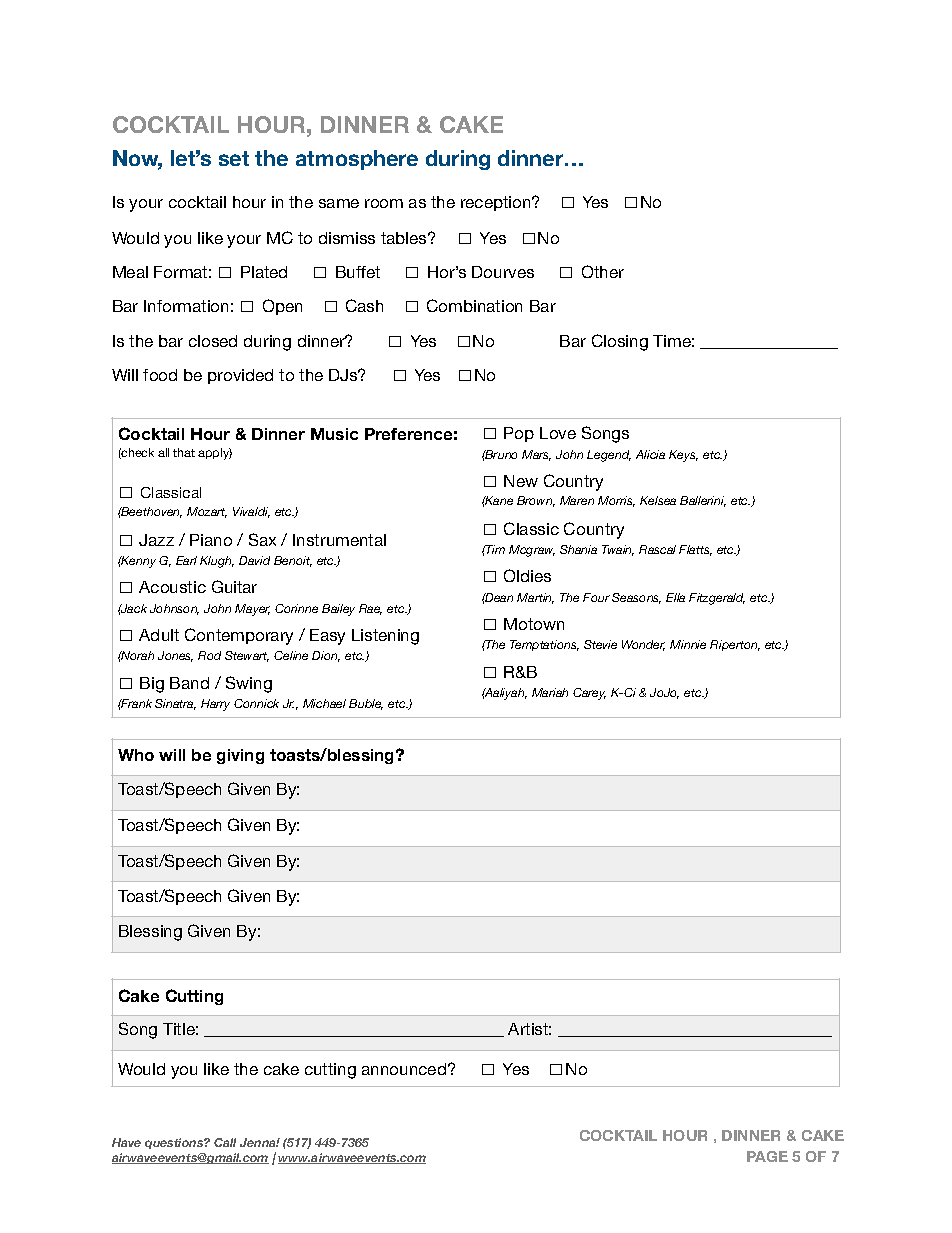  What do you see at coordinates (126, 1142) in the screenshot?
I see `Have` at bounding box center [126, 1142].
